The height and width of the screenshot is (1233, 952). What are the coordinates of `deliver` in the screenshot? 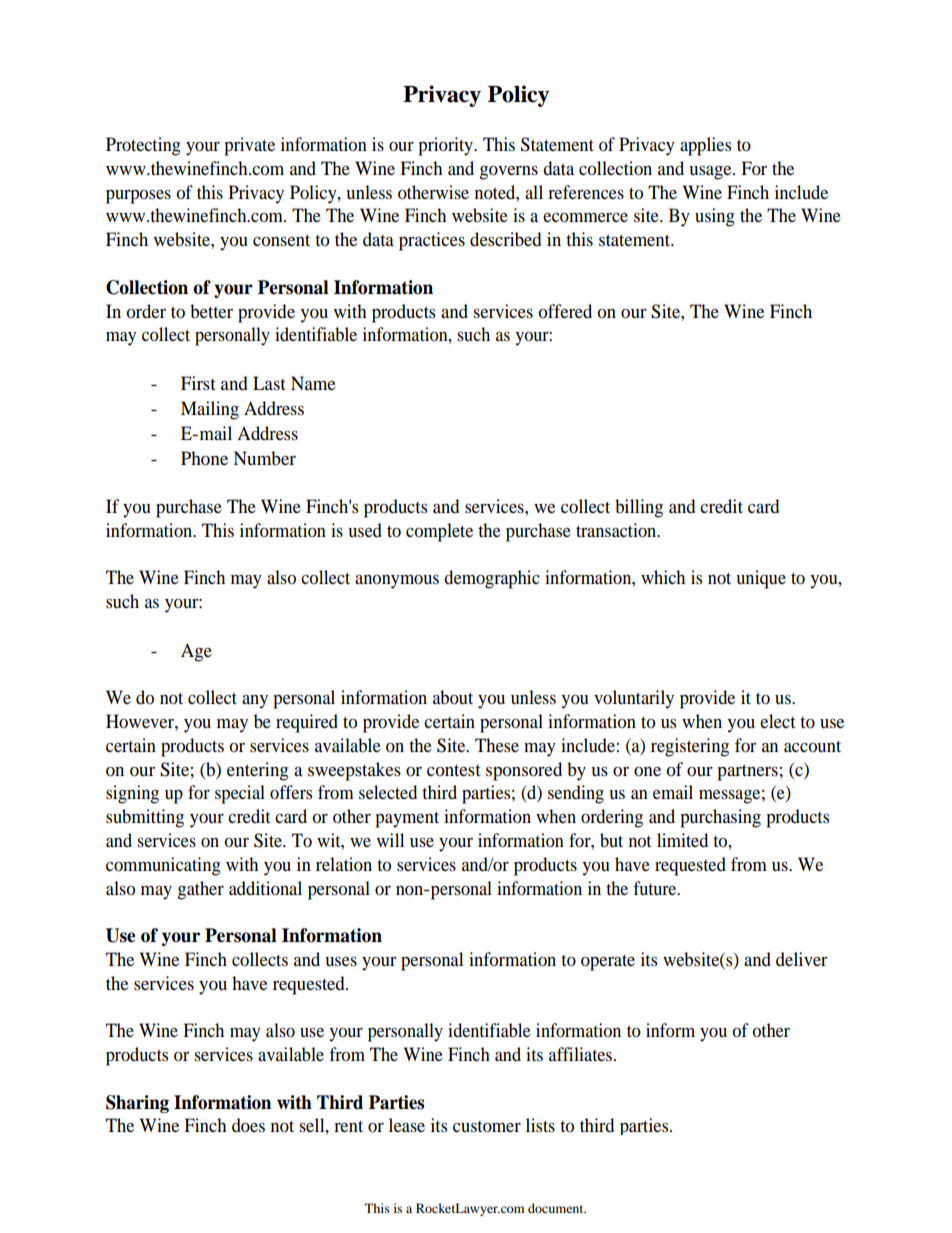 It's located at (802, 959).
